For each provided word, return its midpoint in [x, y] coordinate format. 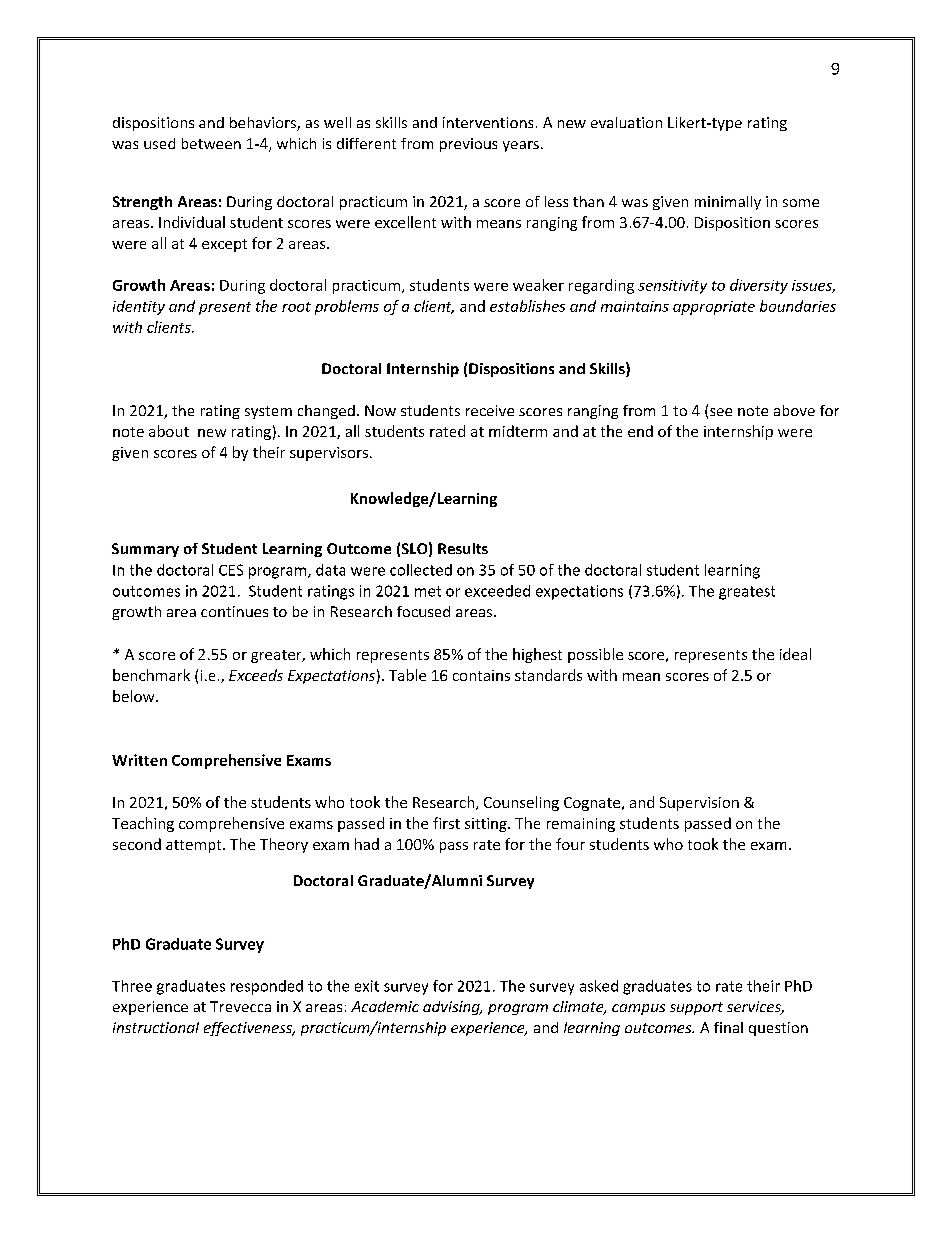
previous [468, 145]
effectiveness [249, 1029]
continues [234, 611]
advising [452, 1008]
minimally [728, 203]
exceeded [497, 591]
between [211, 143]
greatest [747, 593]
